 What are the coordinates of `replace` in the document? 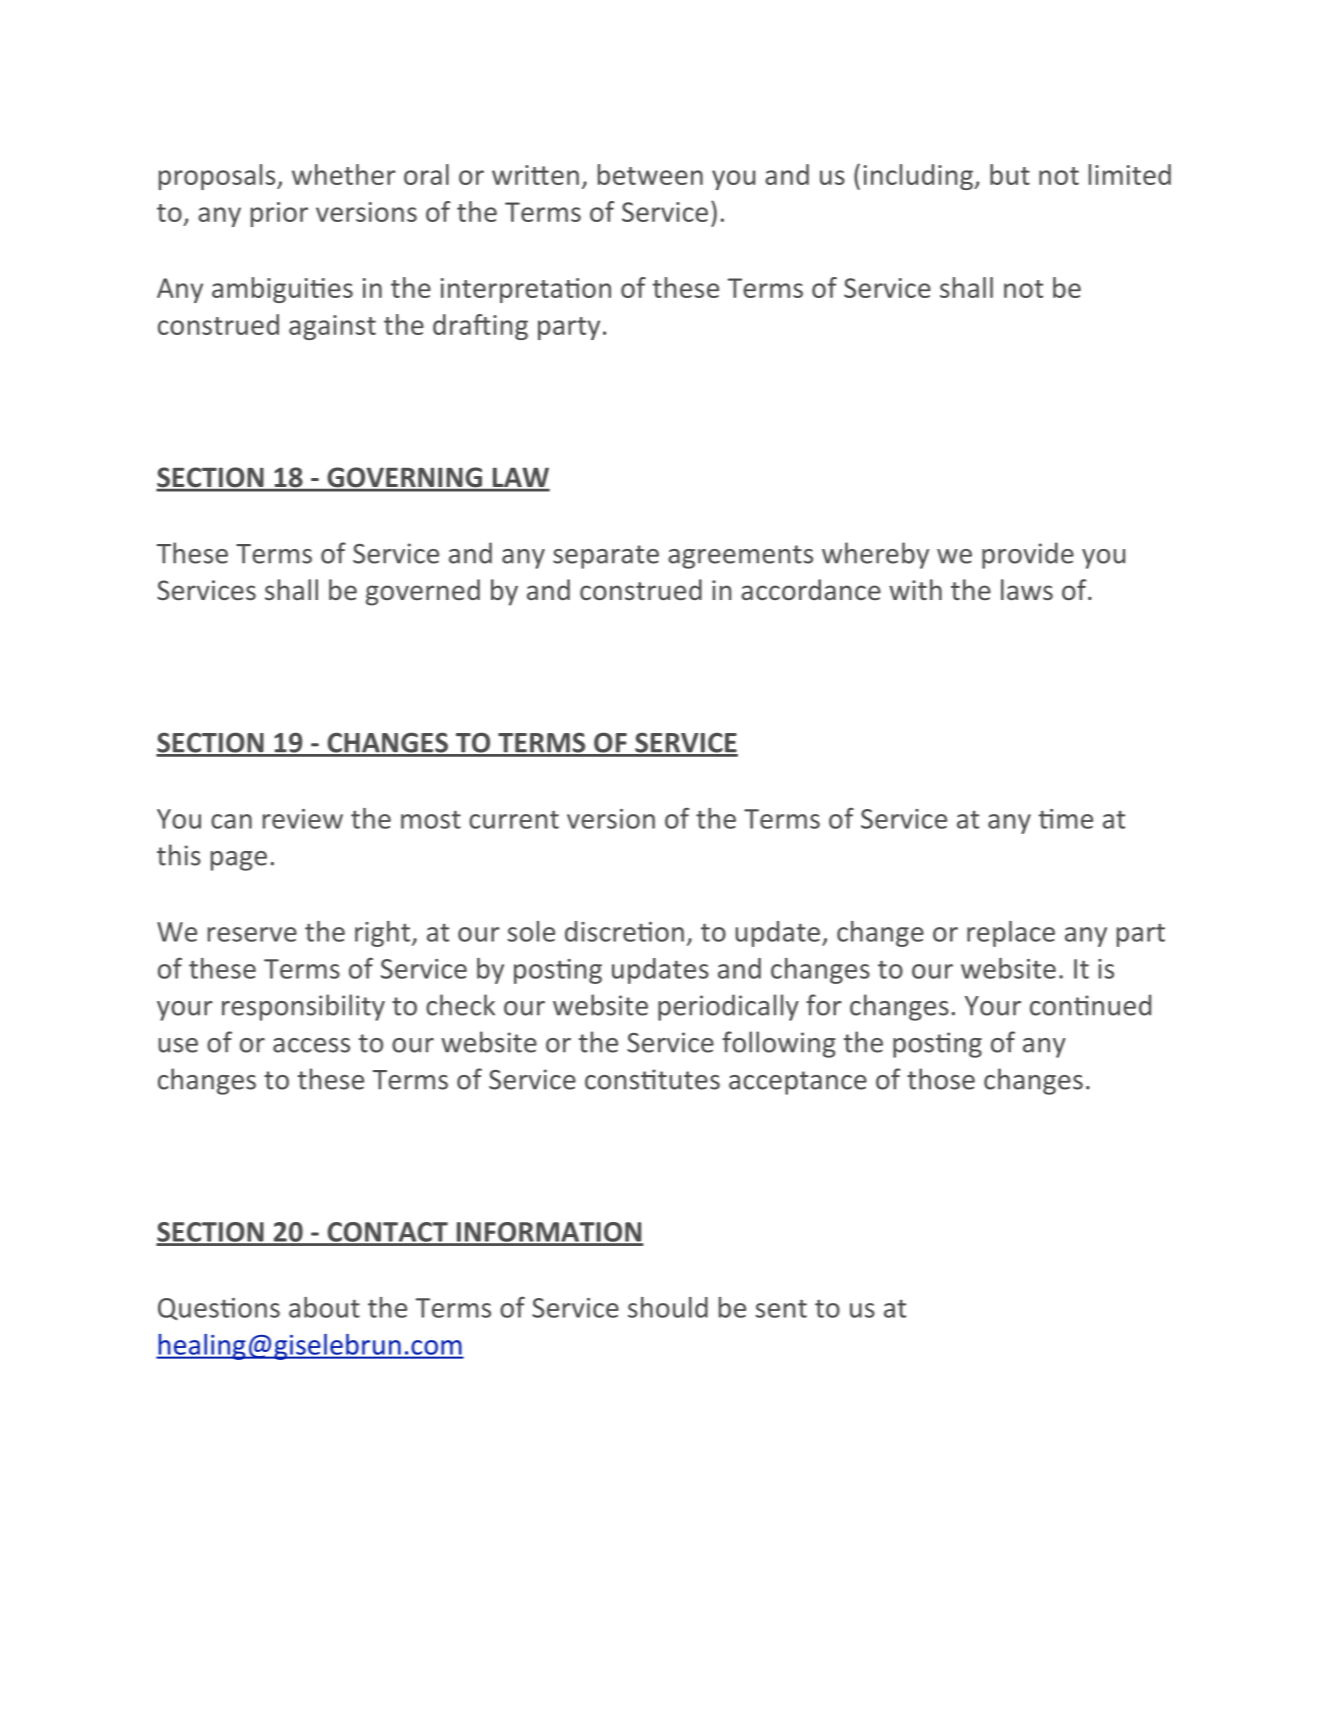 It's located at (1011, 934).
